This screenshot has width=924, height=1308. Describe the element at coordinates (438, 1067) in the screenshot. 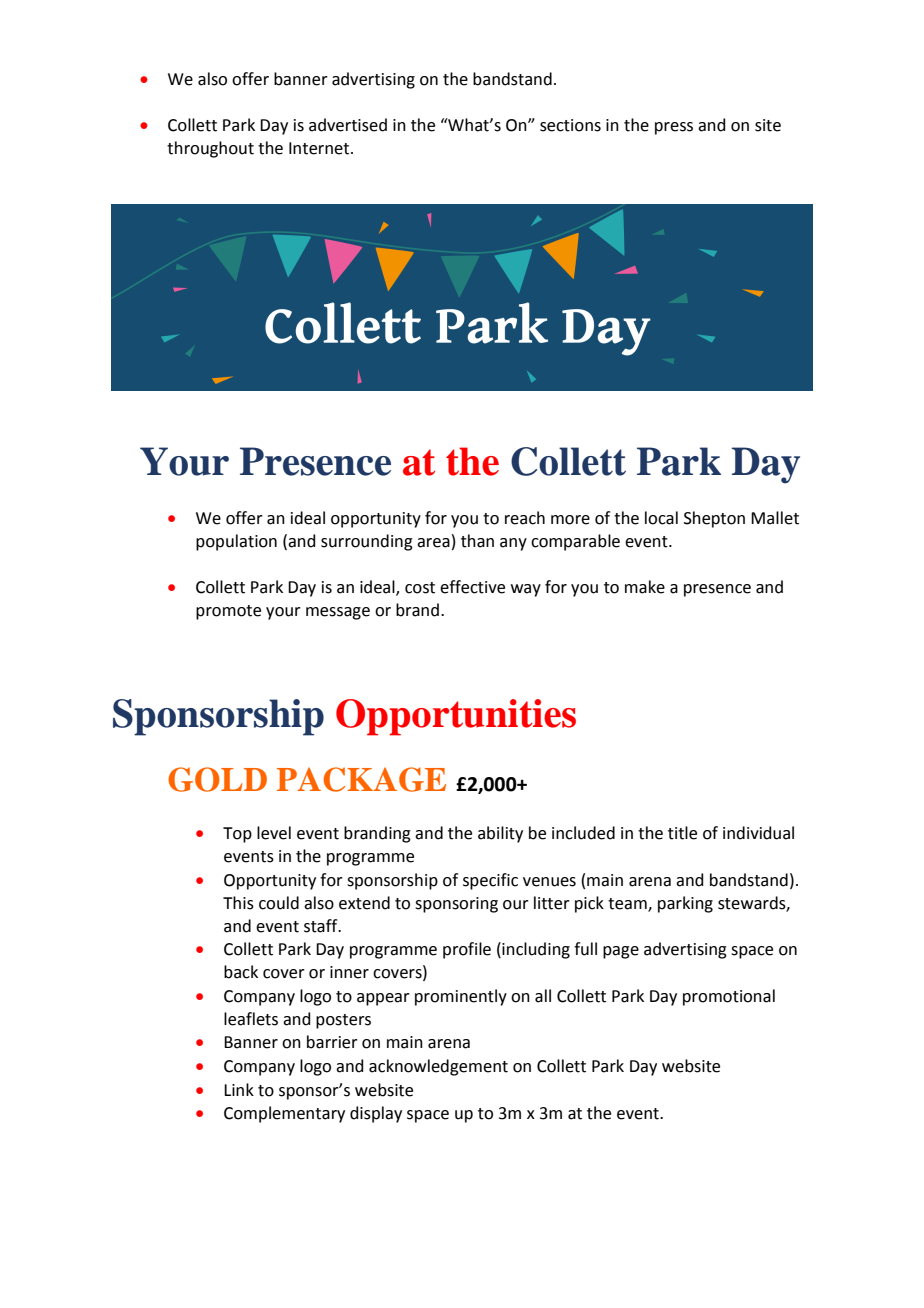

I see `acknowledgement` at that location.
